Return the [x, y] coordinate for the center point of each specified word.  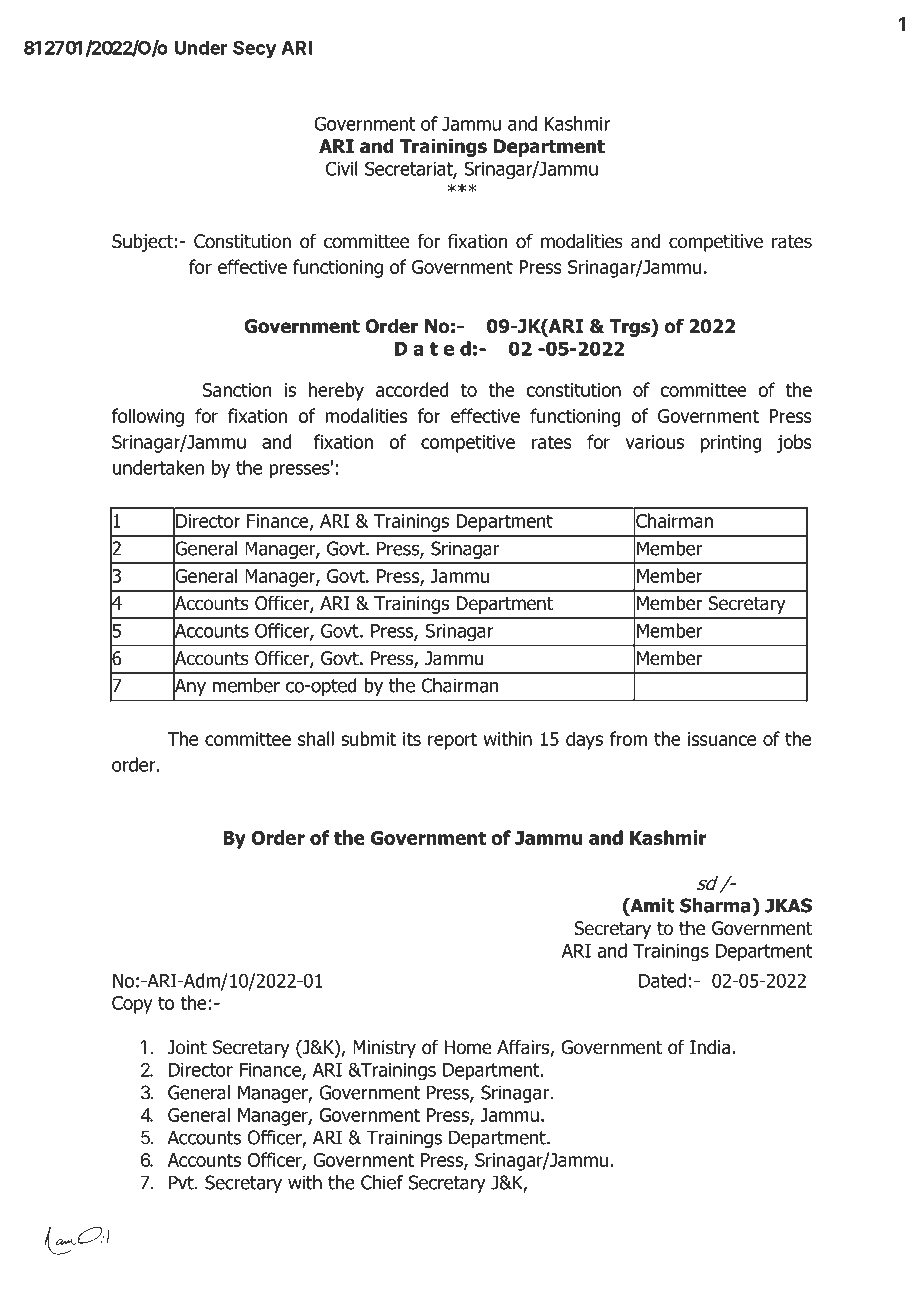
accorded [412, 389]
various [655, 442]
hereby [336, 391]
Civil [342, 168]
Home [468, 1047]
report [452, 741]
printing [731, 444]
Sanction [237, 390]
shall [316, 738]
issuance [722, 739]
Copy [132, 1005]
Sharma [716, 905]
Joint [187, 1047]
